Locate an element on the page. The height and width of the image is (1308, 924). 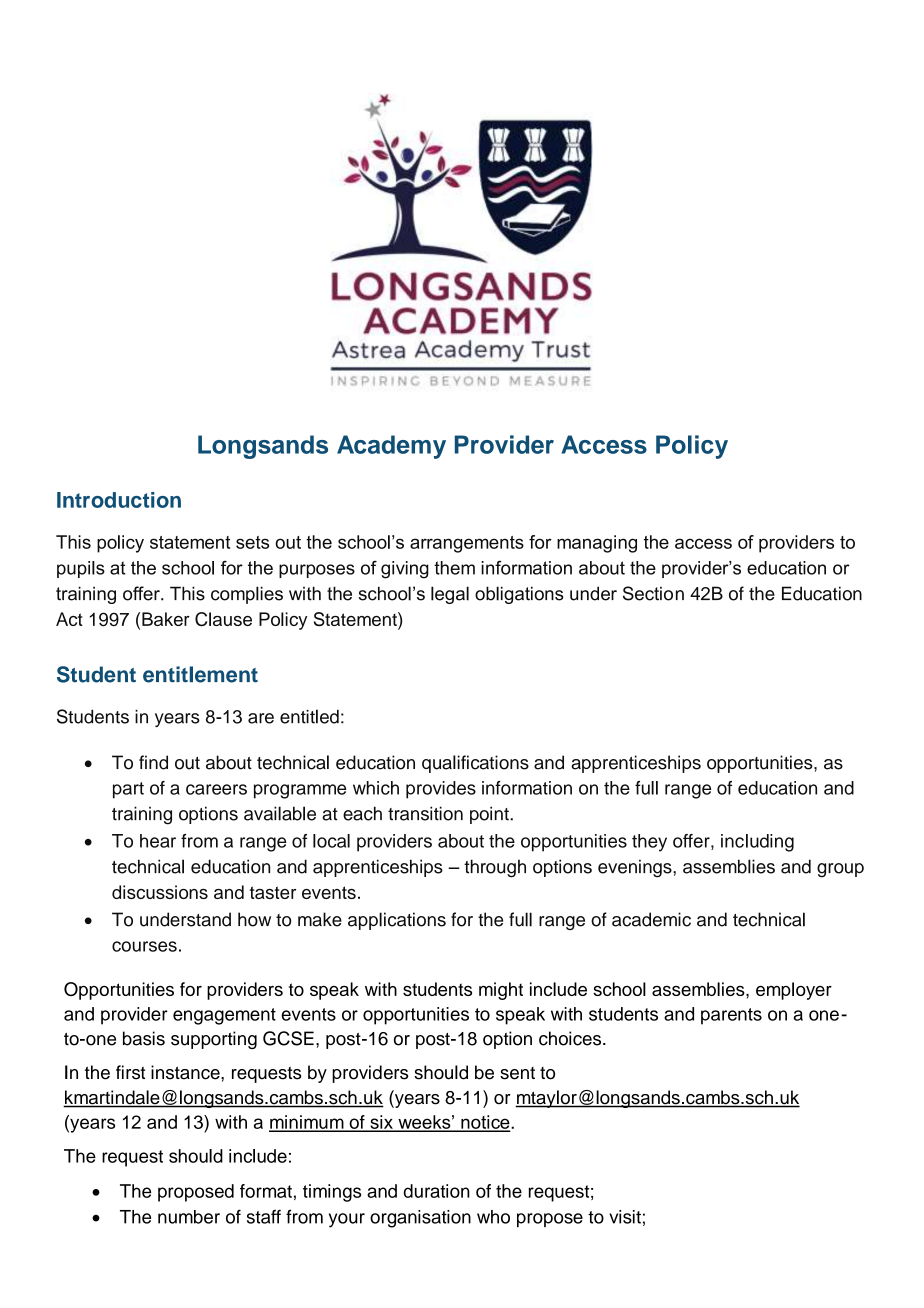
Introduction is located at coordinates (119, 500).
